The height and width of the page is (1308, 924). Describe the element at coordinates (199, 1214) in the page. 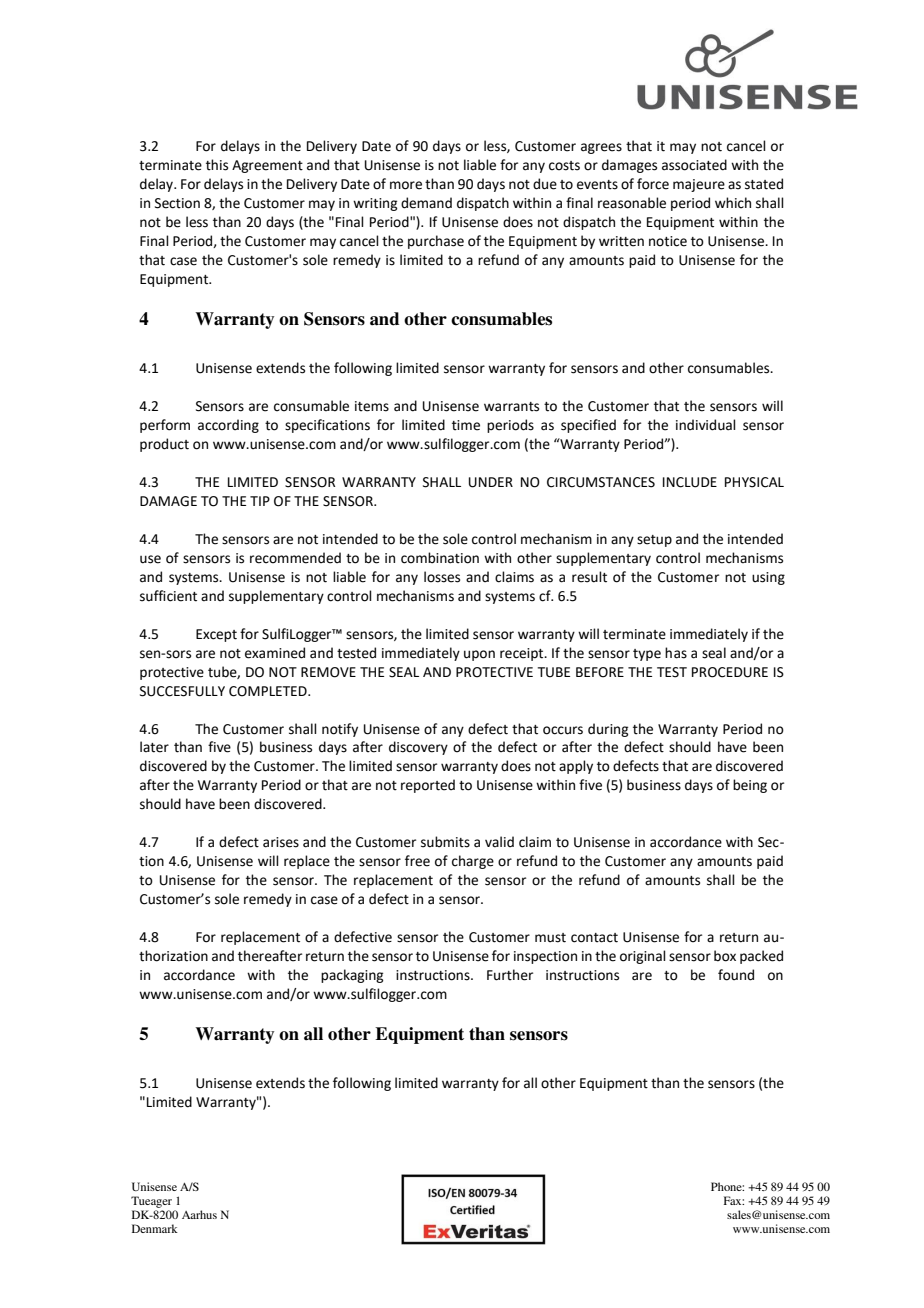

I see `Aarhus` at that location.
